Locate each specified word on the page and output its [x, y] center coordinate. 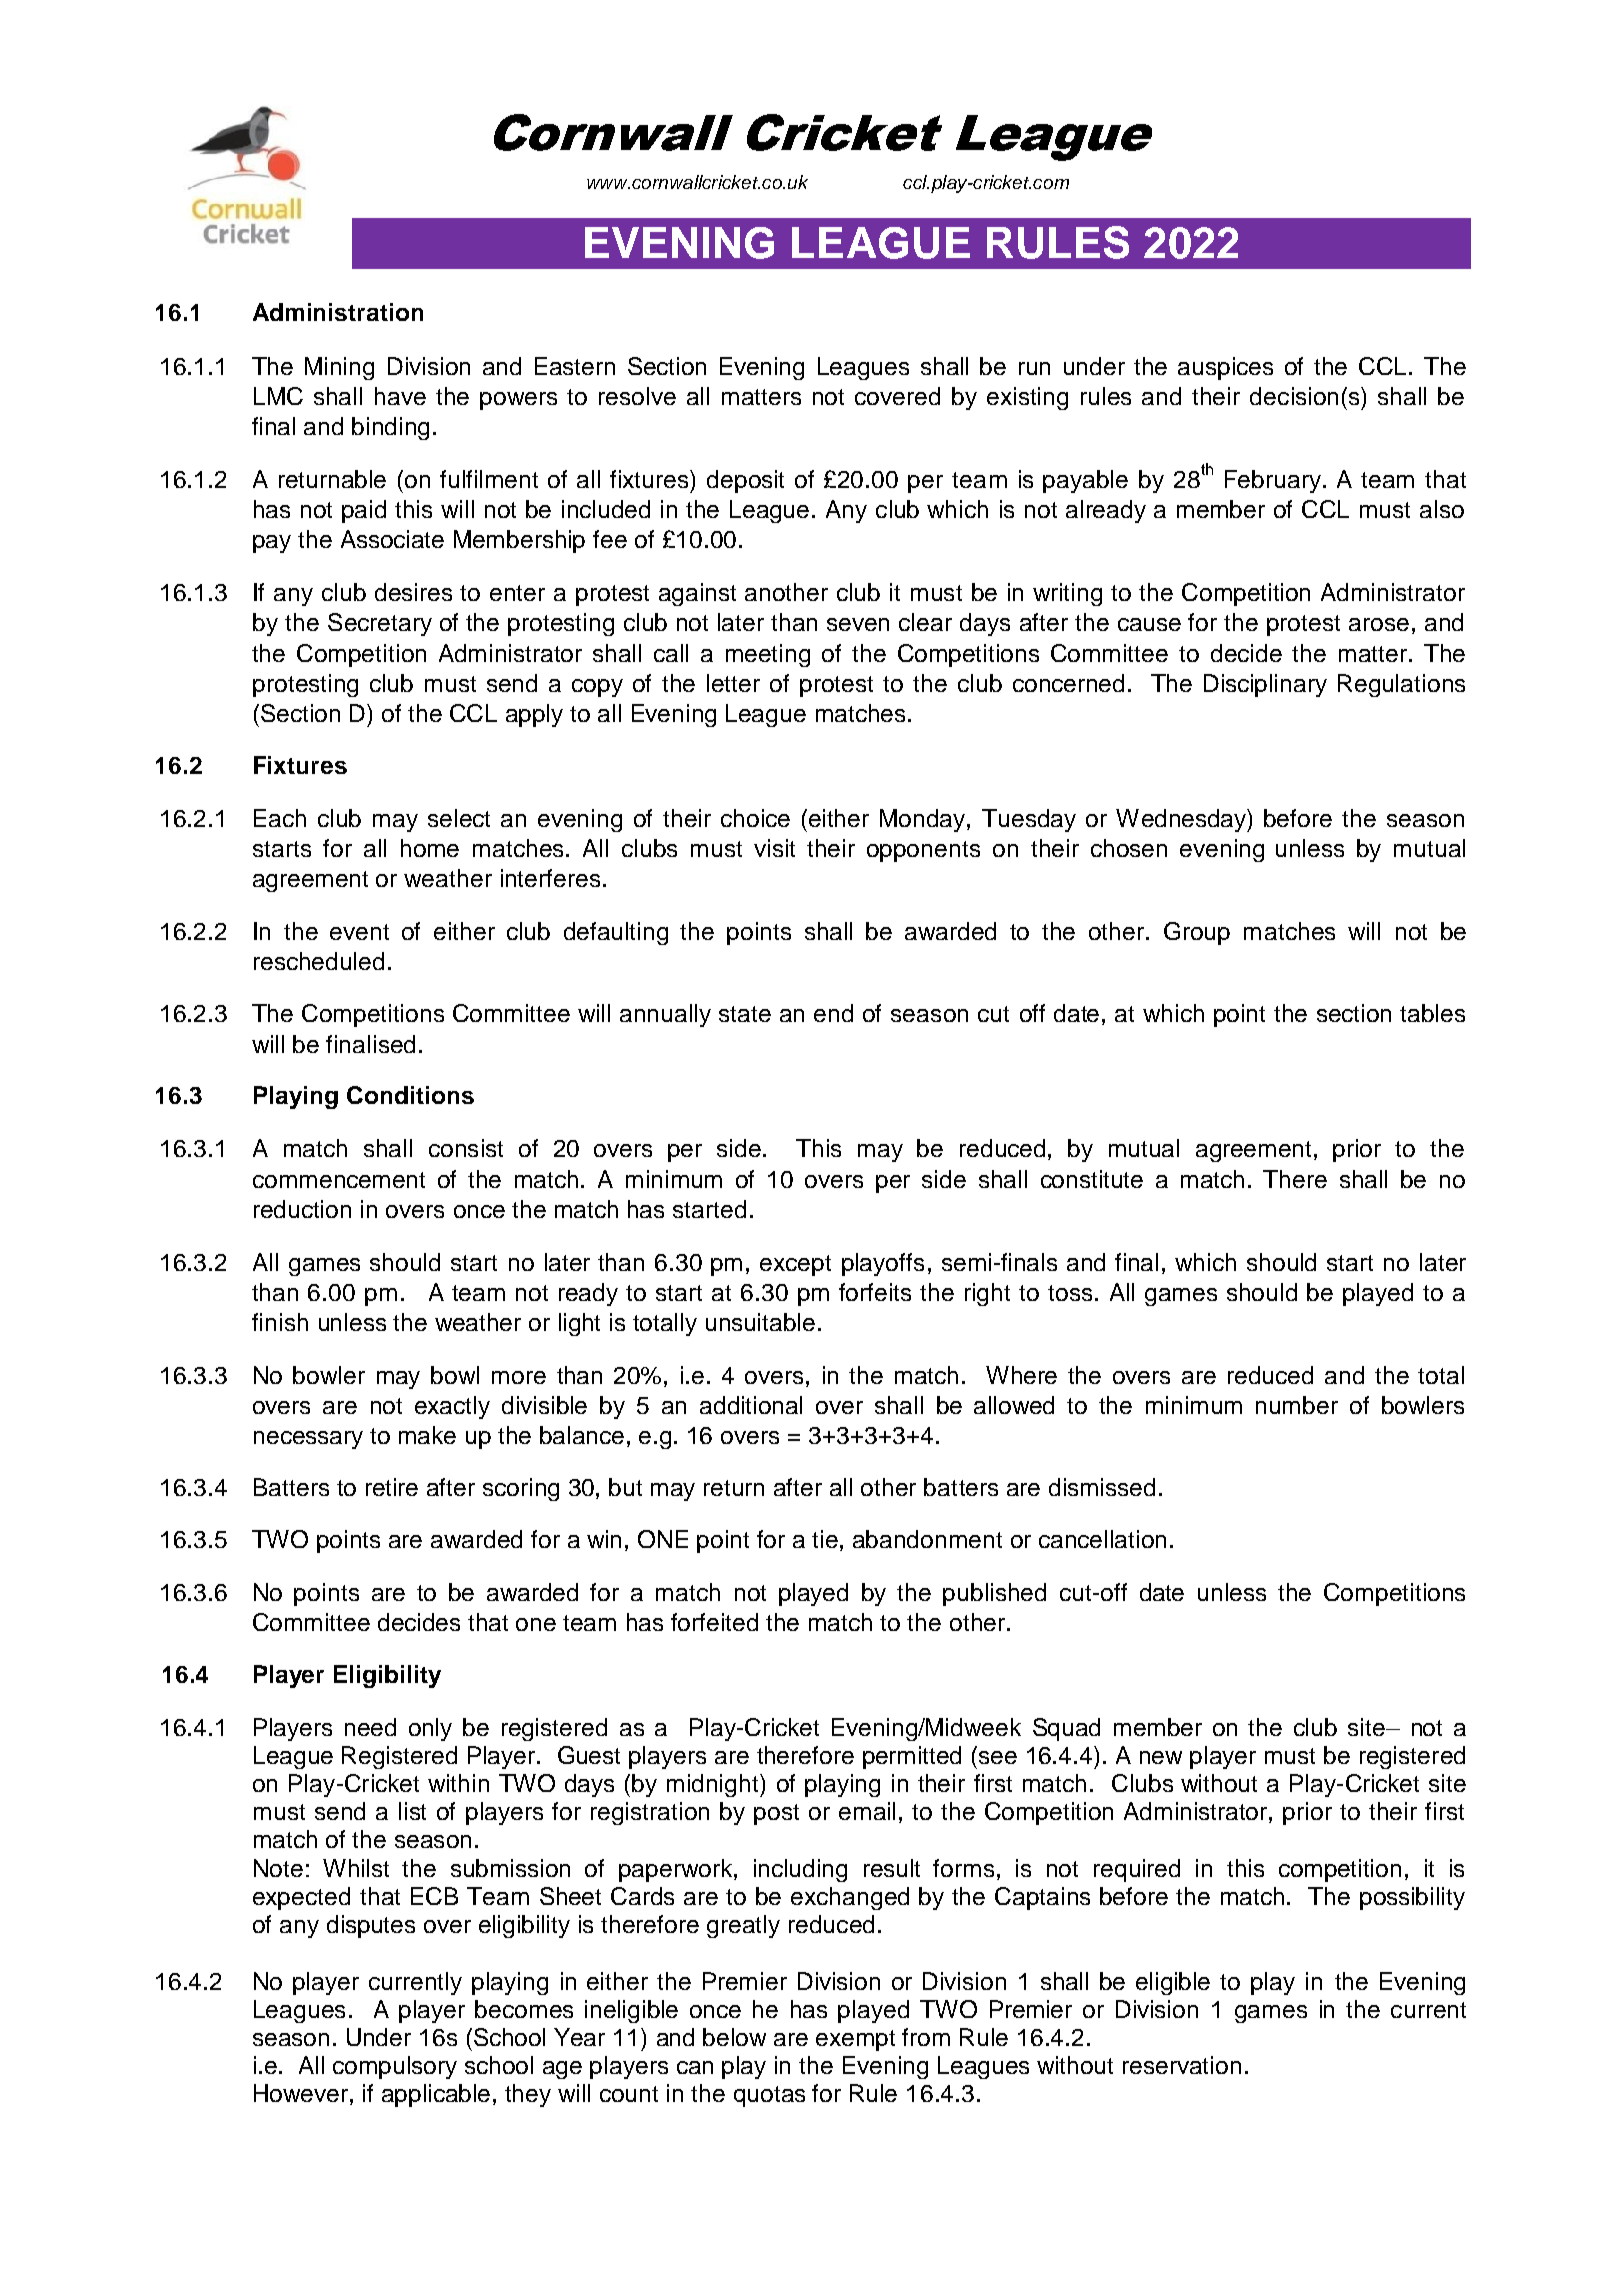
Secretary [380, 624]
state [745, 1014]
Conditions [410, 1095]
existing [1027, 398]
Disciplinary [1265, 685]
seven [858, 624]
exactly [452, 1407]
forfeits [875, 1292]
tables [1432, 1013]
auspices [1225, 368]
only [430, 1729]
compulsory [395, 2067]
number [1297, 1405]
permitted [912, 1757]
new [1161, 1757]
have [400, 396]
